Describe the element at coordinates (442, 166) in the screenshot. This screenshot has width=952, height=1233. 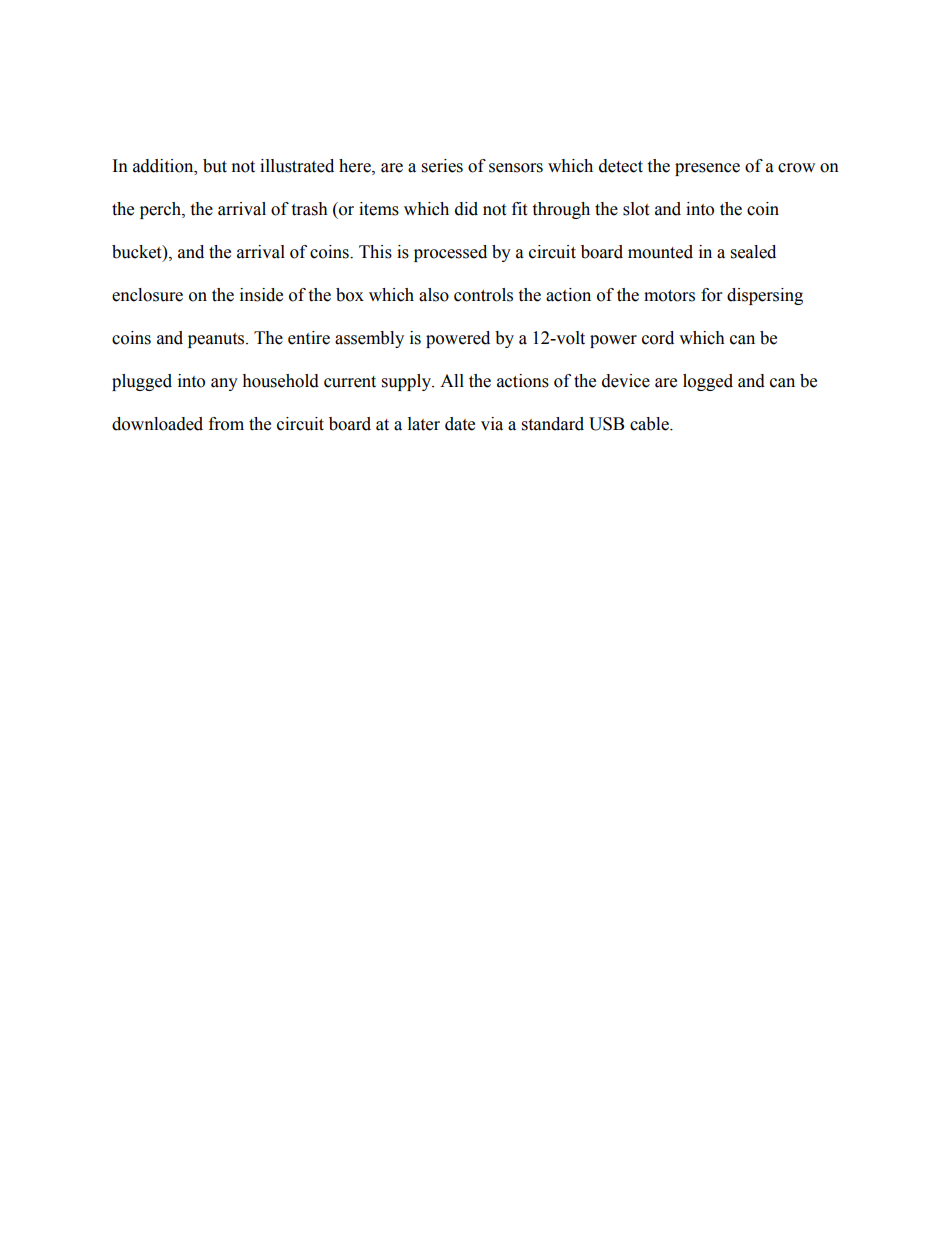
I see `series` at that location.
